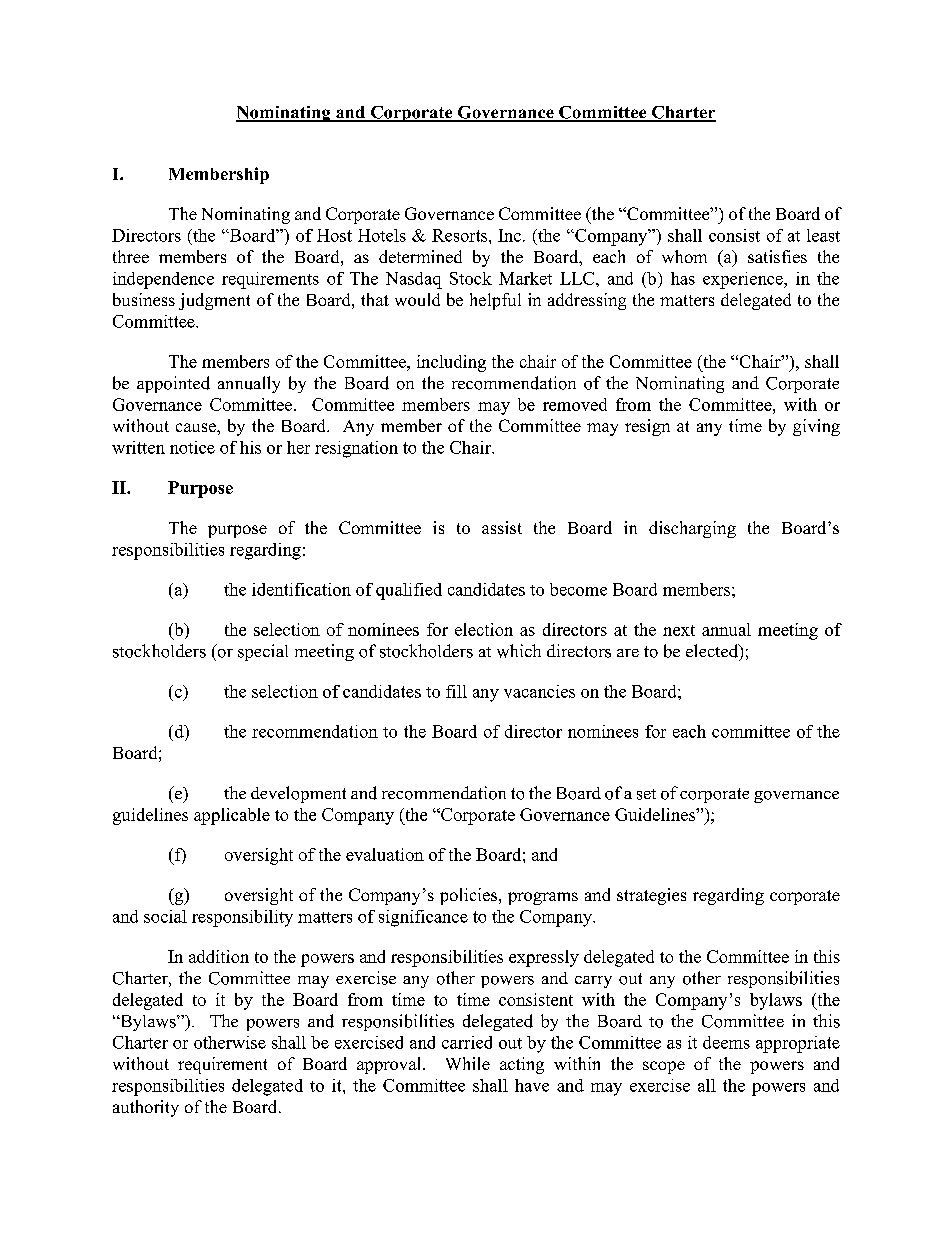 The image size is (952, 1233). What do you see at coordinates (461, 235) in the screenshot?
I see `Resorts` at bounding box center [461, 235].
